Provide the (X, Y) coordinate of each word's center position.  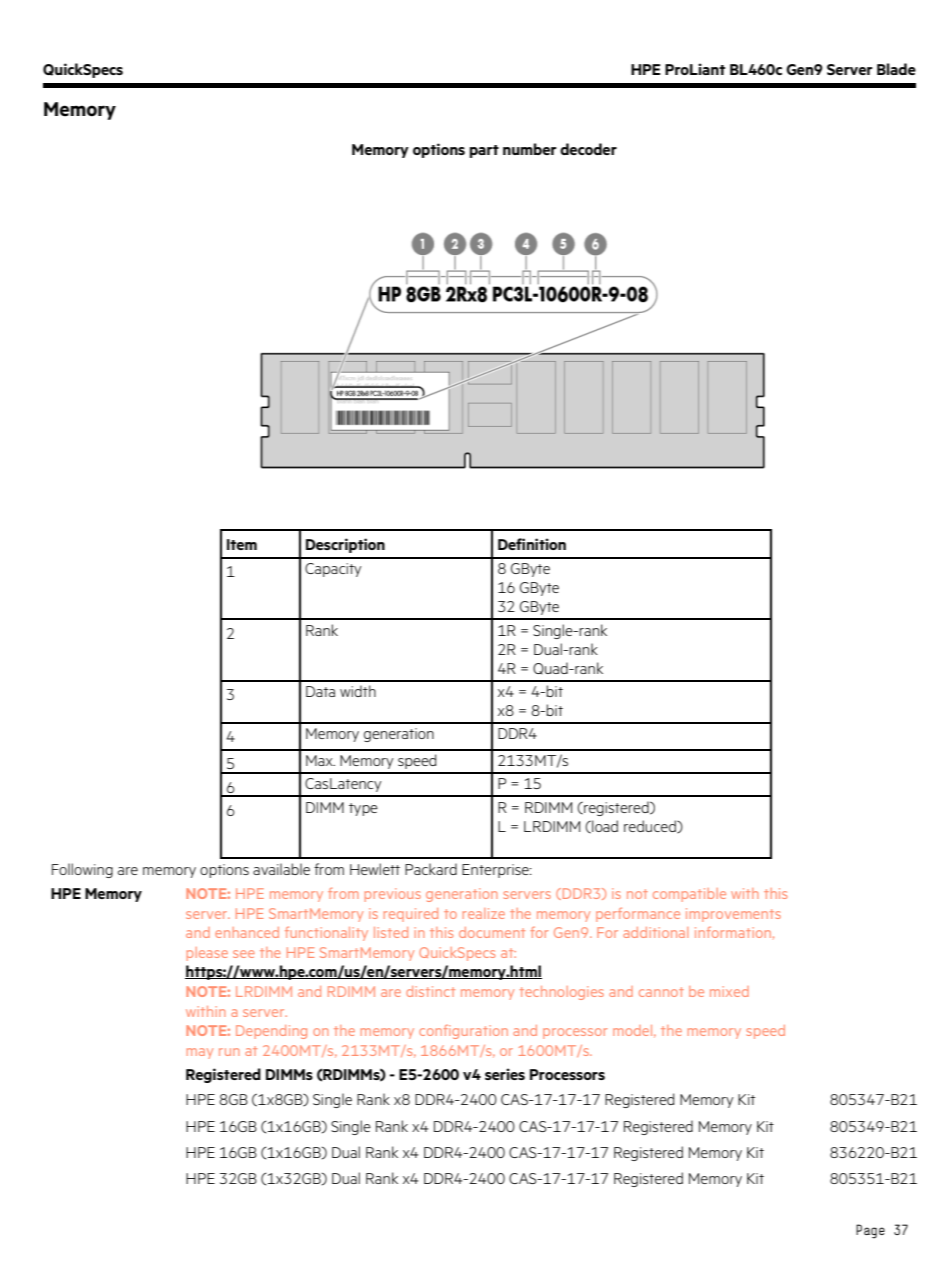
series (505, 1074)
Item (242, 544)
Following (82, 870)
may (200, 1053)
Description (345, 545)
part (484, 151)
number (529, 149)
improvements (733, 915)
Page (870, 1231)
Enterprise (496, 871)
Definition (532, 544)
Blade (896, 69)
